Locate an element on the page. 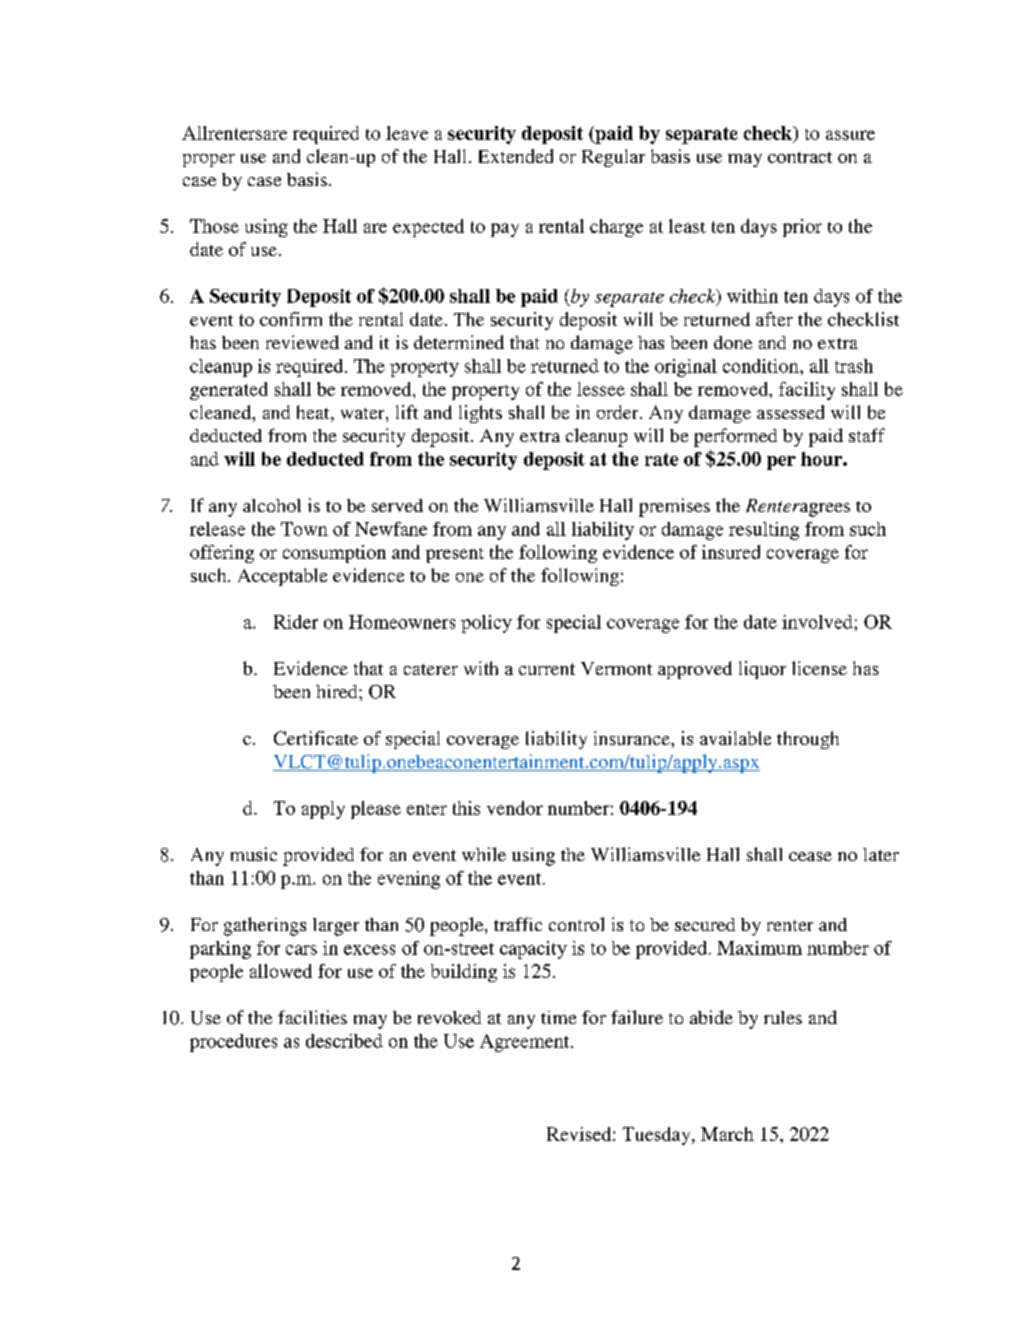 This page has width=1032, height=1336. Agreement is located at coordinates (526, 1043).
